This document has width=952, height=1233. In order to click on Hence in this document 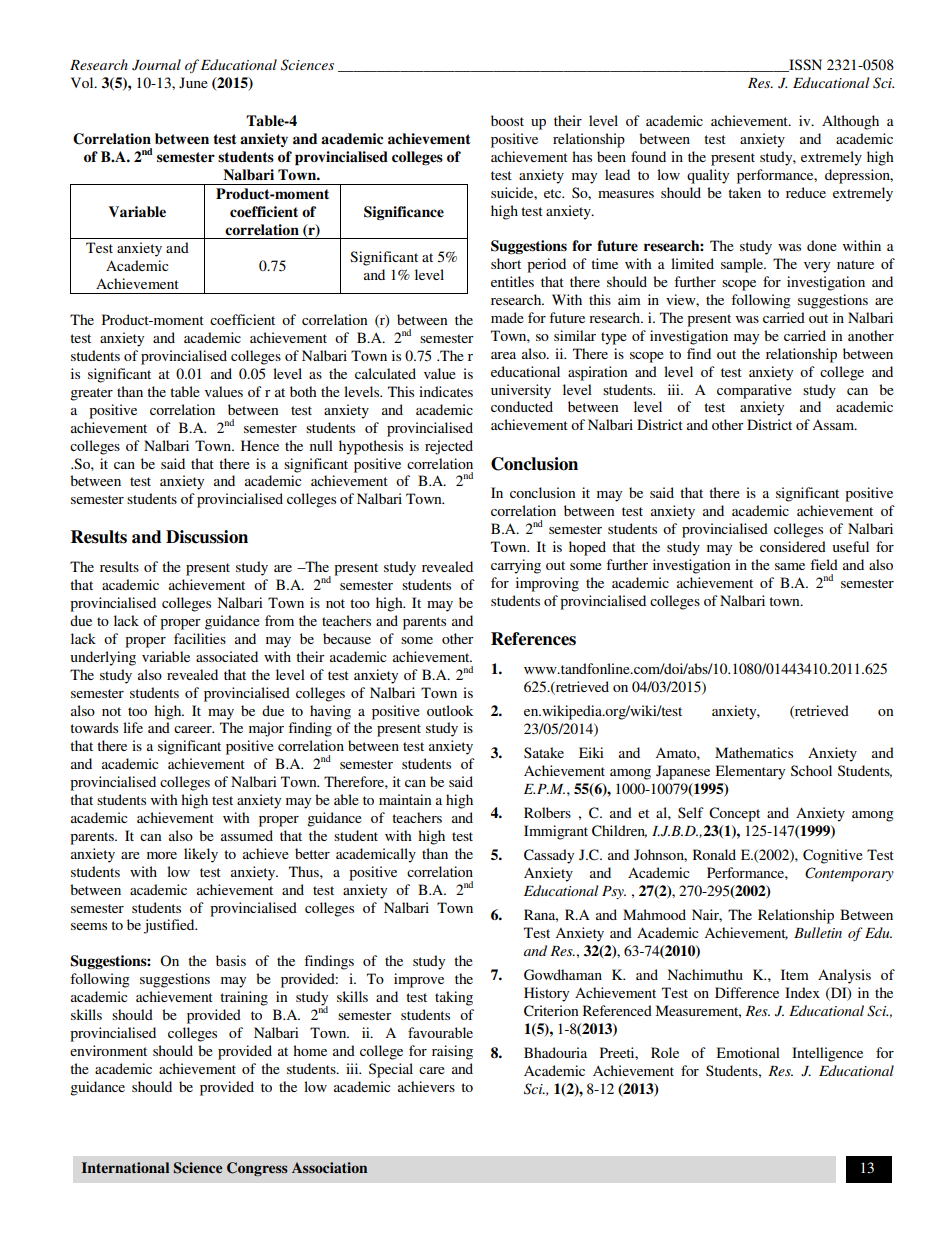, I will do `click(260, 445)`.
